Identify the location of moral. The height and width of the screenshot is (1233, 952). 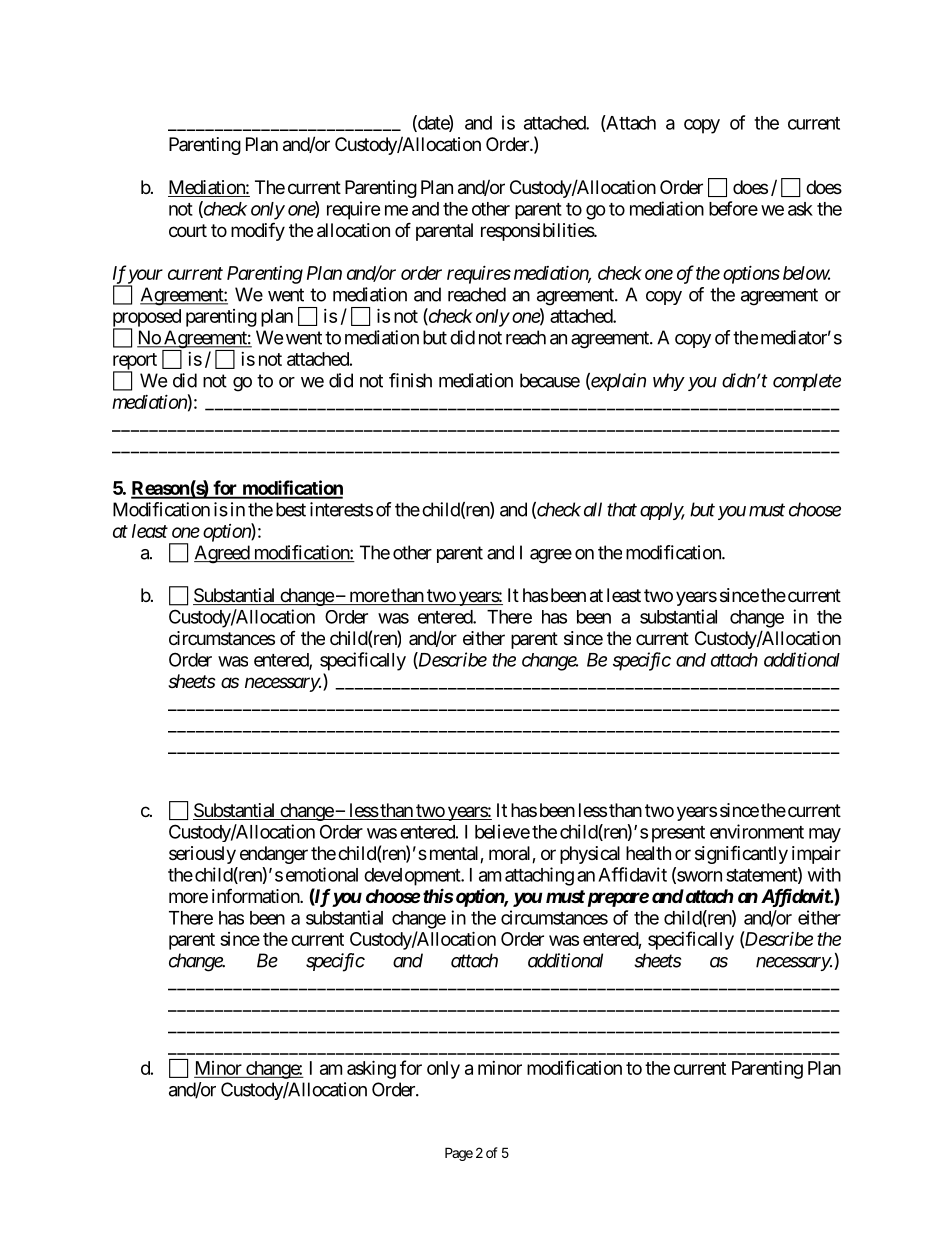
(511, 854).
